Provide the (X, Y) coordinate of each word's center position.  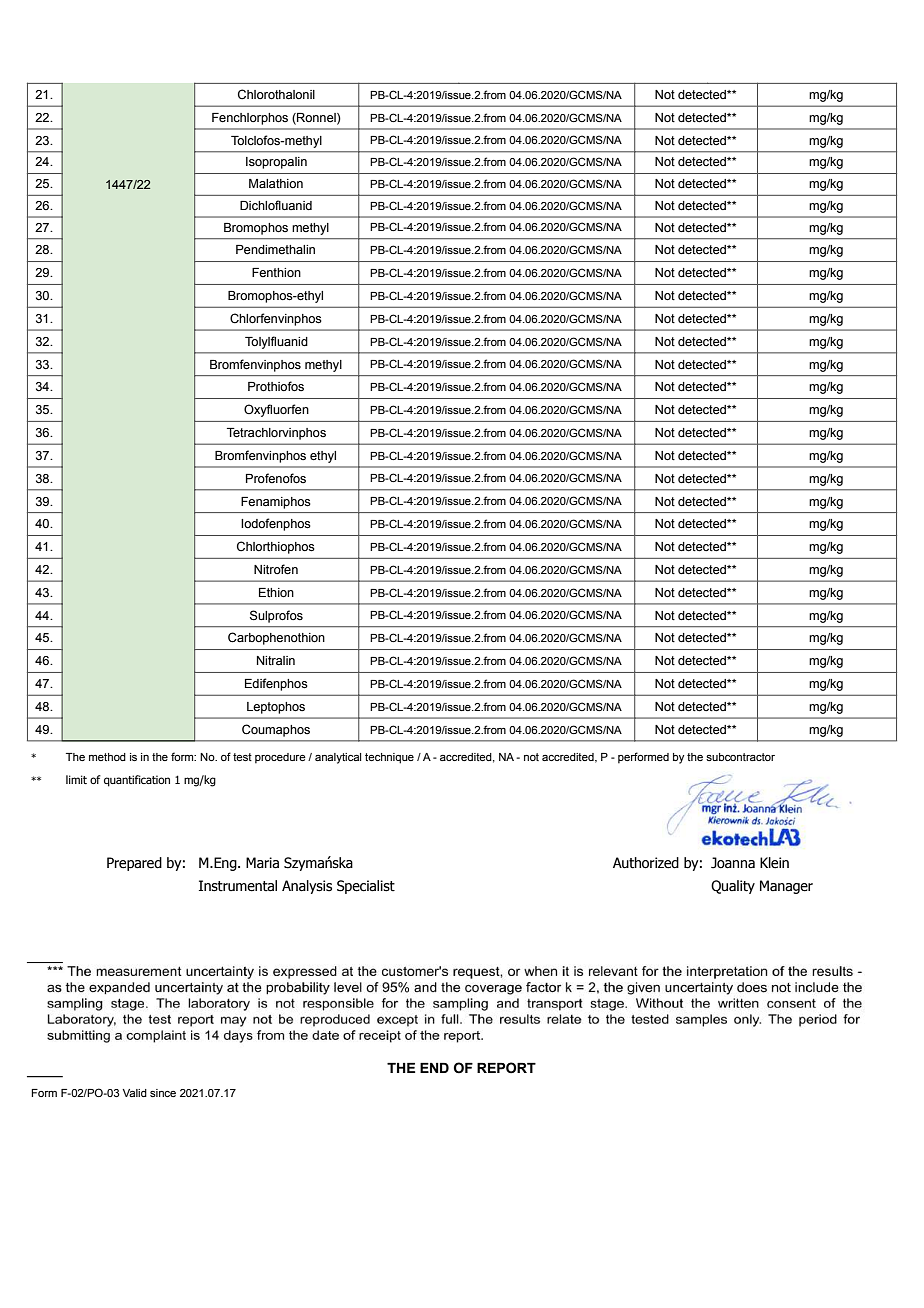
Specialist (366, 887)
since (163, 1093)
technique (389, 758)
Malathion (276, 184)
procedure (280, 758)
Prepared (134, 864)
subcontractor (740, 757)
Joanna (733, 863)
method (107, 757)
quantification (137, 781)
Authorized (646, 863)
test (242, 757)
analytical (338, 758)
